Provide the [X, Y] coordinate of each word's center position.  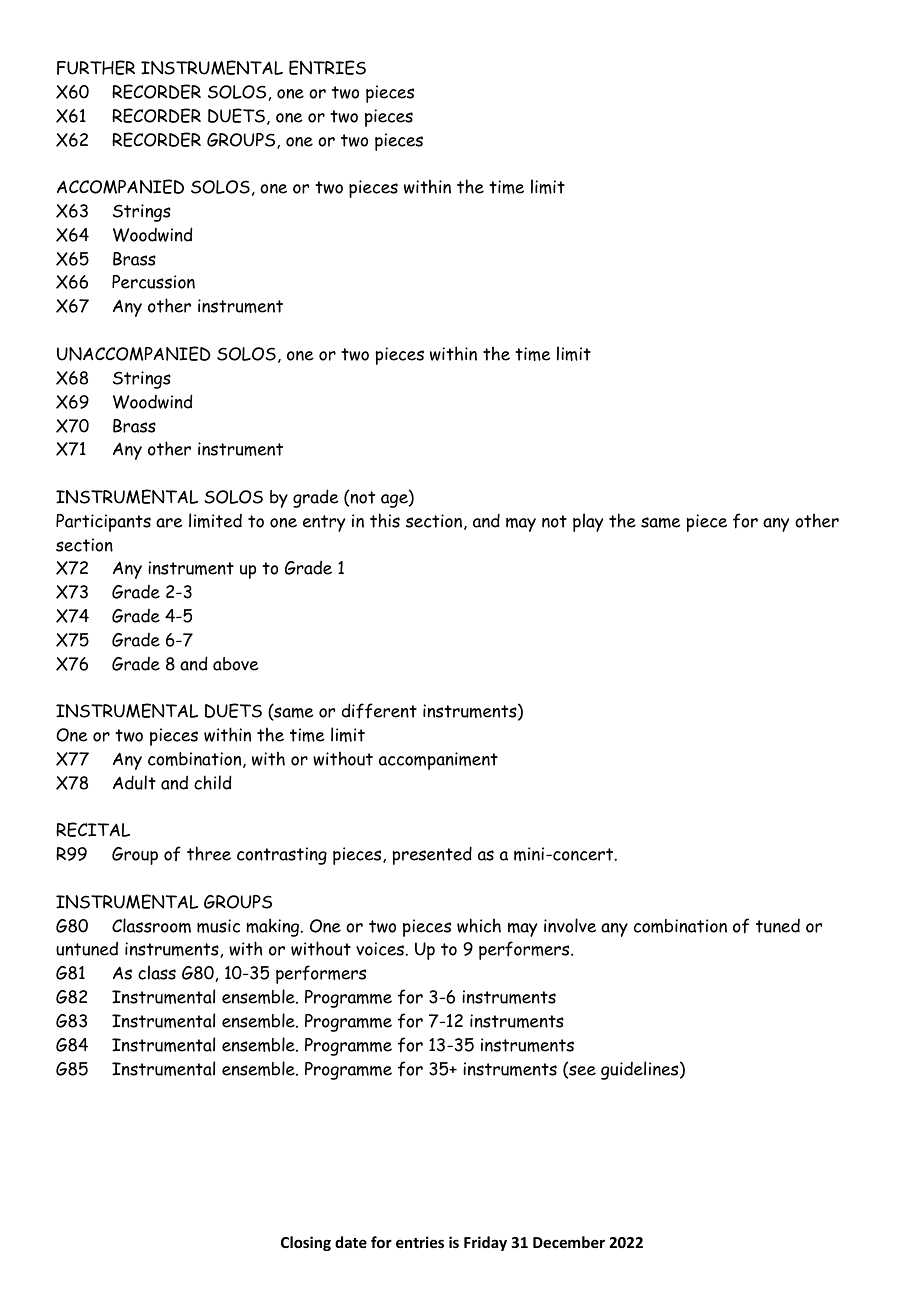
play [588, 522]
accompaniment [438, 761]
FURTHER [96, 67]
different [379, 711]
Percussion [153, 282]
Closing [306, 1243]
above [236, 664]
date [351, 1242]
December [569, 1242]
